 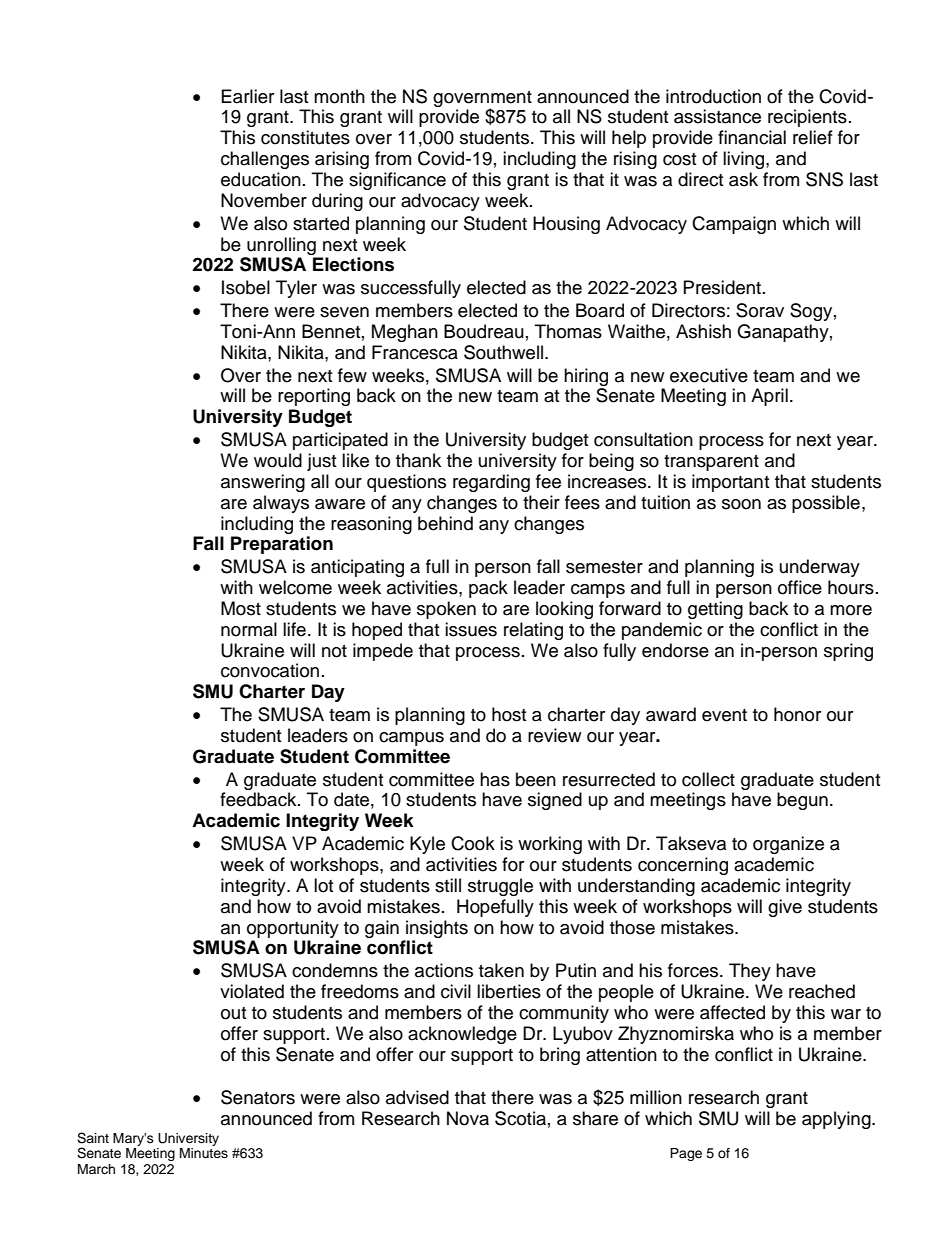 I want to click on still, so click(x=448, y=885).
